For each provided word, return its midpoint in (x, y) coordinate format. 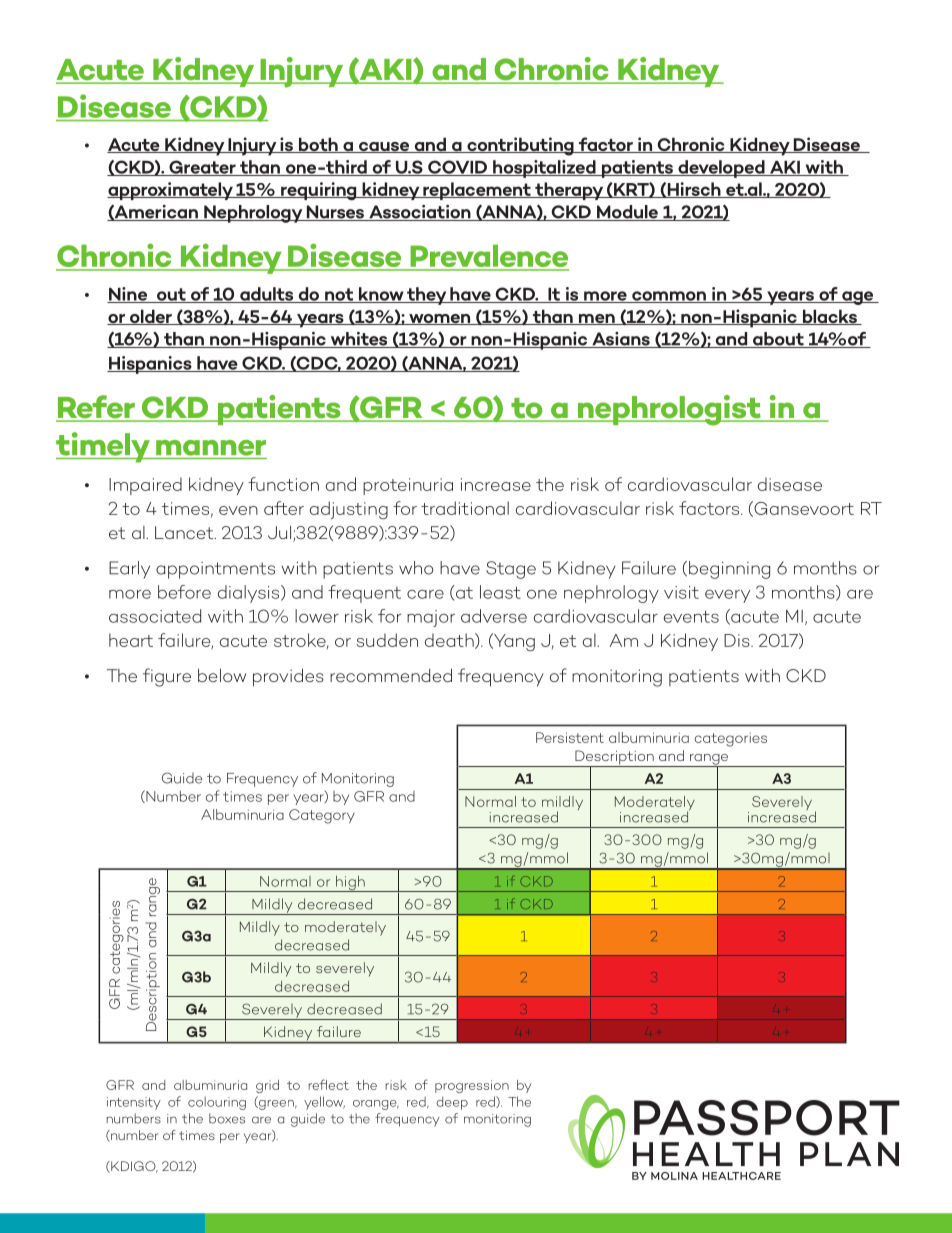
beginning (729, 570)
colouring (217, 1103)
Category (322, 816)
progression (472, 1086)
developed (721, 169)
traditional (465, 508)
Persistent (570, 737)
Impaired (145, 486)
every (727, 596)
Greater (202, 168)
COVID (457, 168)
